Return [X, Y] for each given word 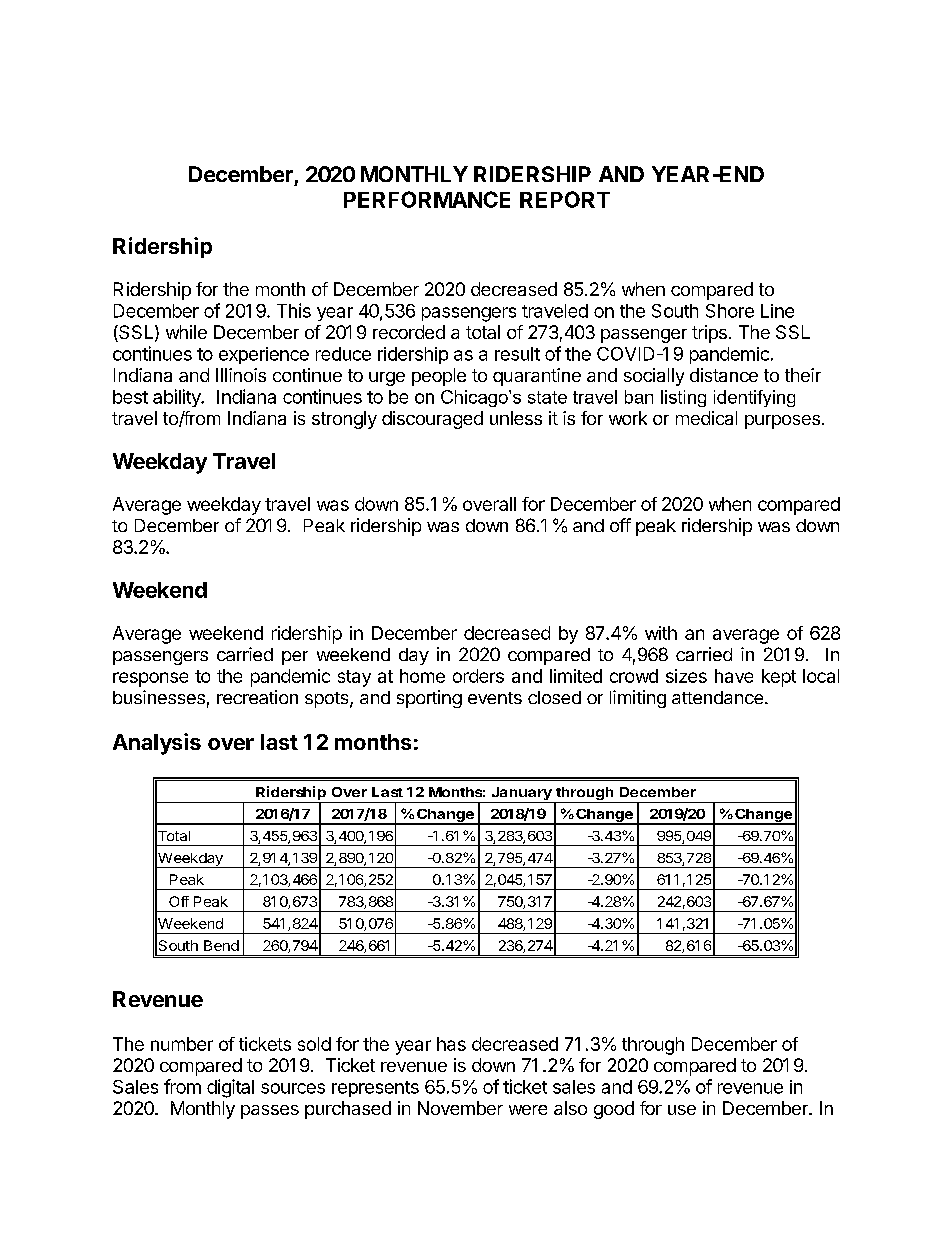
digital [230, 1088]
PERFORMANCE [427, 199]
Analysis [157, 744]
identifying [754, 398]
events [495, 698]
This [294, 310]
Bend [221, 945]
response [150, 679]
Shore [730, 311]
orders [478, 676]
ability [178, 398]
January [521, 795]
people [439, 377]
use [682, 1110]
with [661, 633]
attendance [719, 697]
